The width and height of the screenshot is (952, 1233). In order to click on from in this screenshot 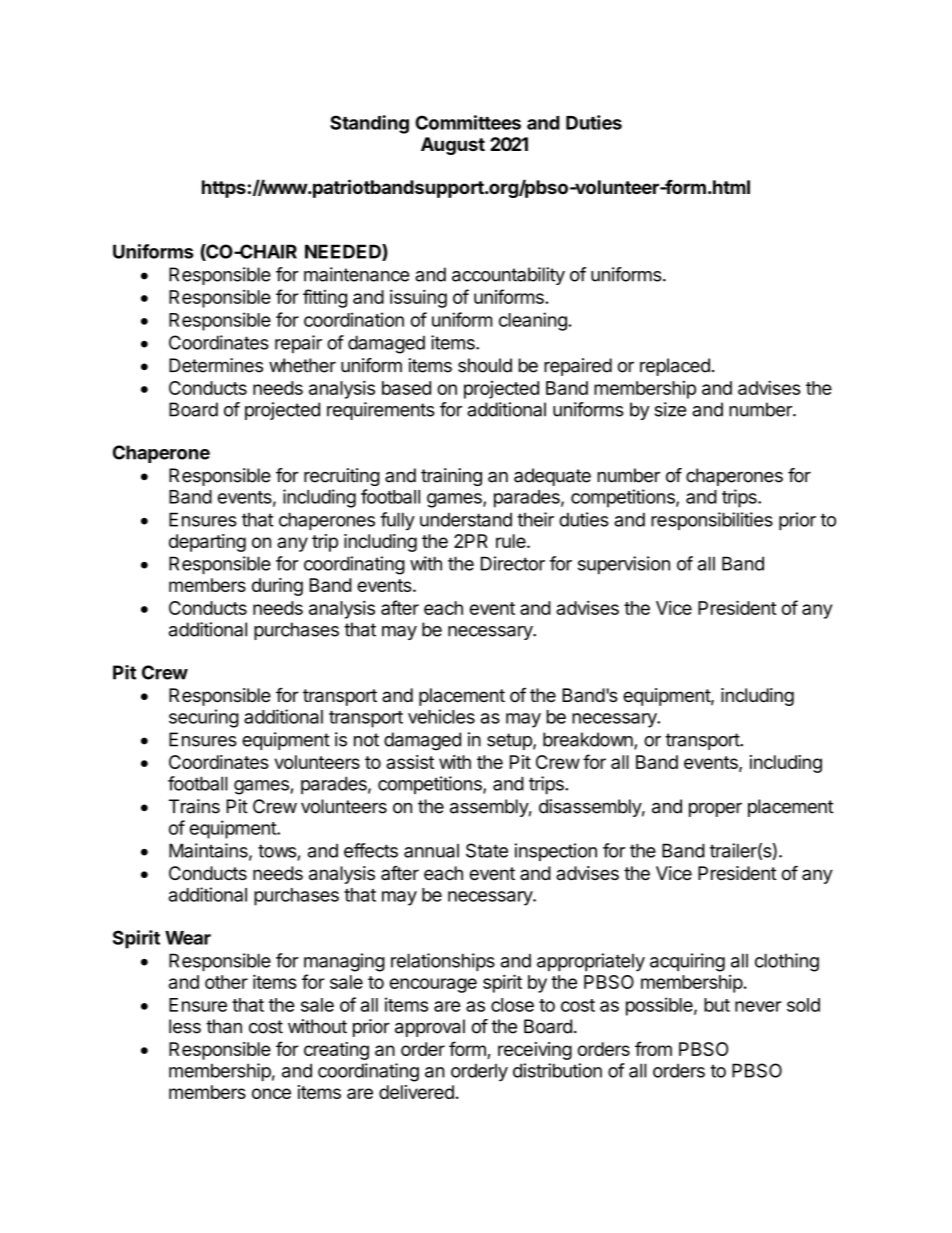, I will do `click(653, 1048)`.
